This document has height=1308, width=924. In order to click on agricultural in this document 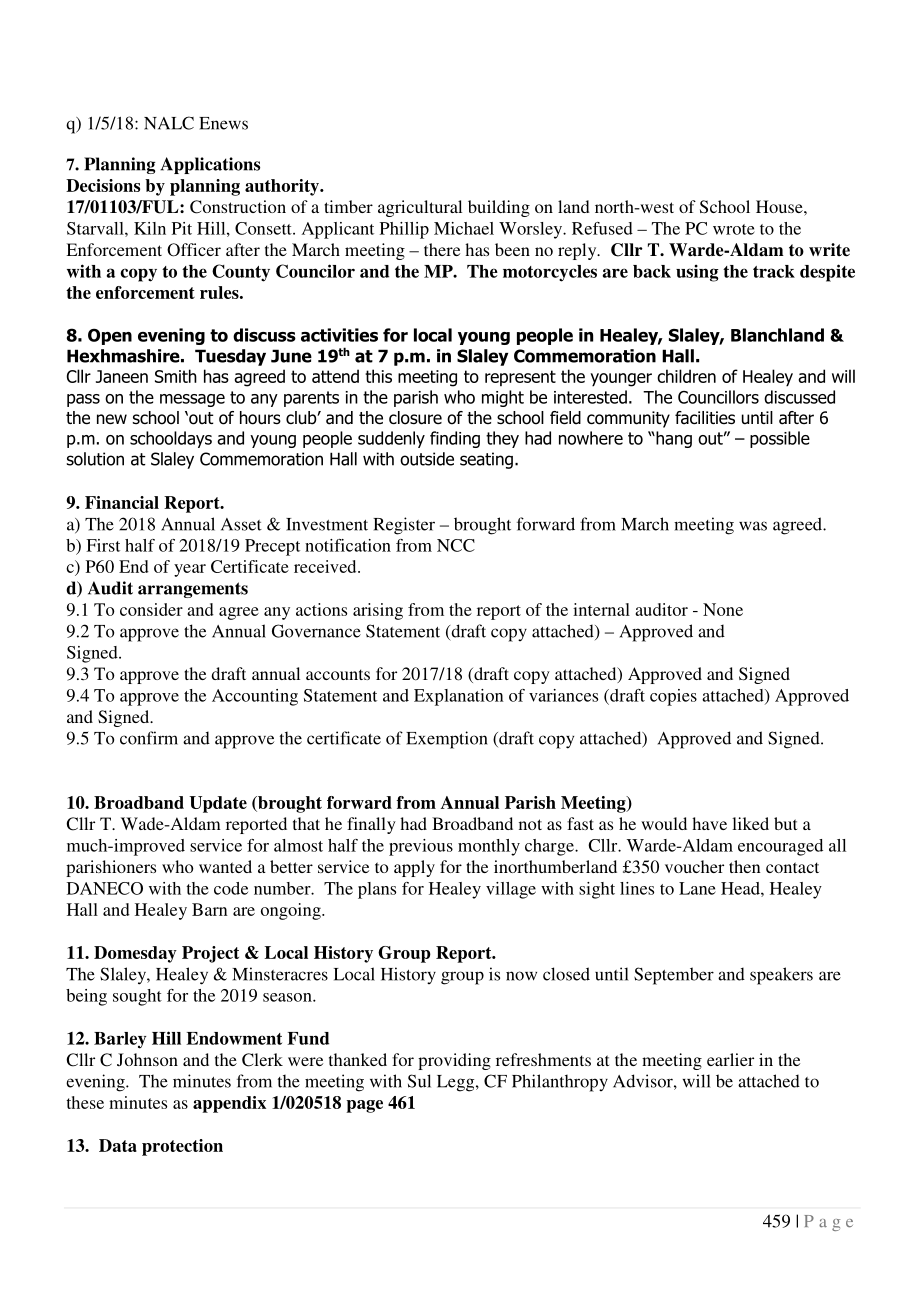, I will do `click(420, 208)`.
